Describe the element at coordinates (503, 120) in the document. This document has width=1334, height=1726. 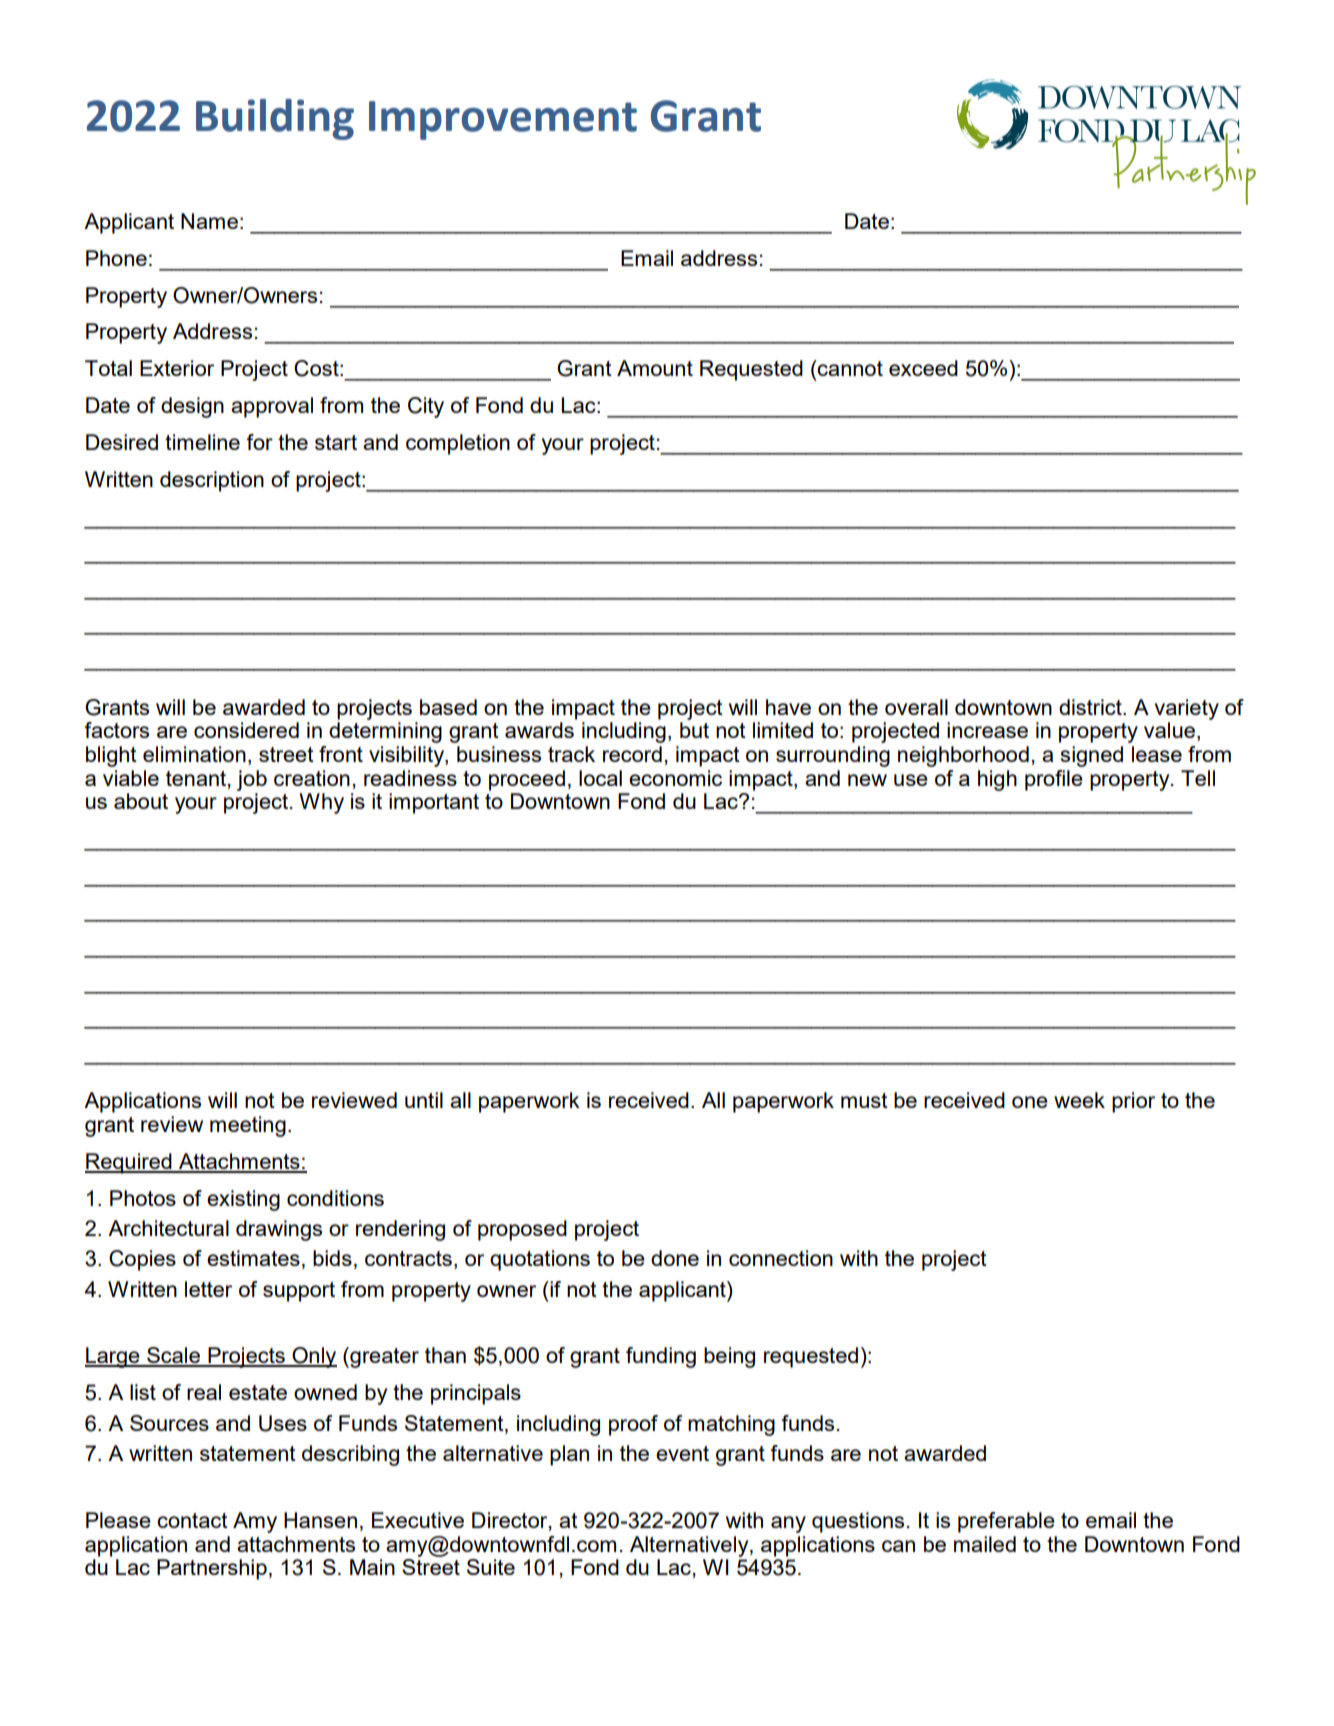
I see `Improvement` at that location.
